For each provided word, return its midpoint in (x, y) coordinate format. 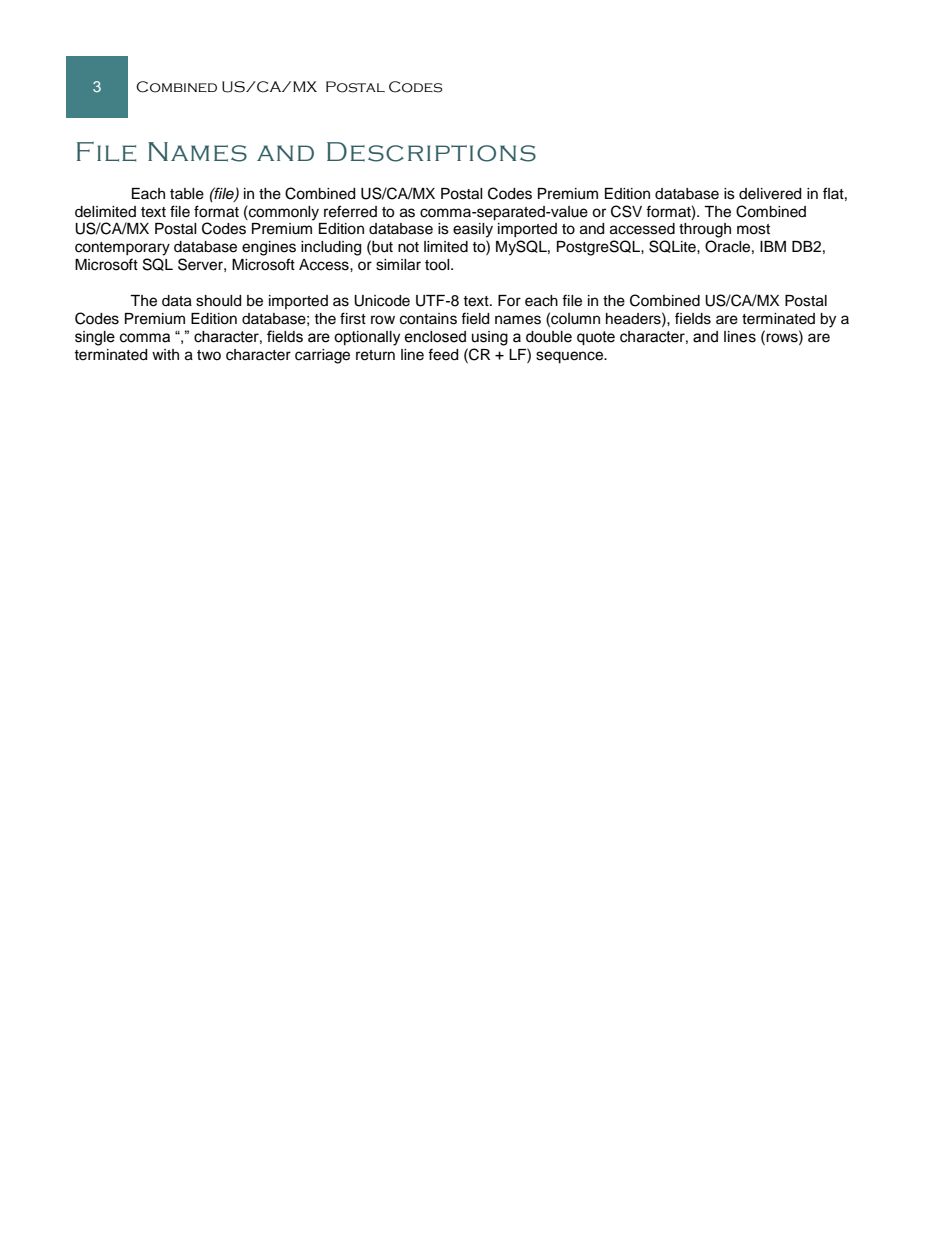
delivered (770, 194)
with (165, 354)
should (218, 301)
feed (443, 354)
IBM (773, 246)
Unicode (382, 301)
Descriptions (431, 152)
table (187, 194)
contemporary (122, 249)
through (705, 230)
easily (473, 230)
